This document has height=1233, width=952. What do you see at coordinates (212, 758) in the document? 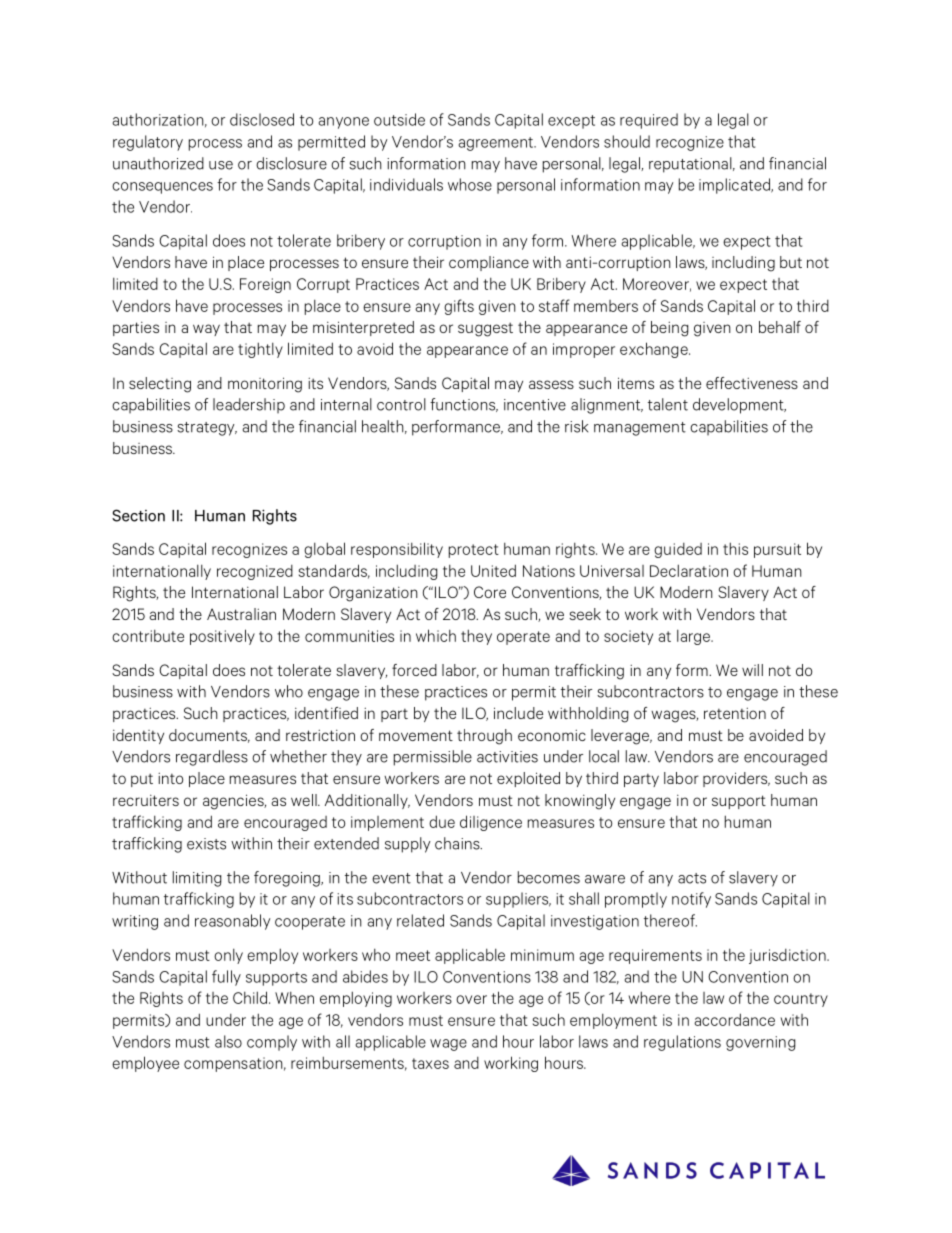
I see `regardless` at bounding box center [212, 758].
